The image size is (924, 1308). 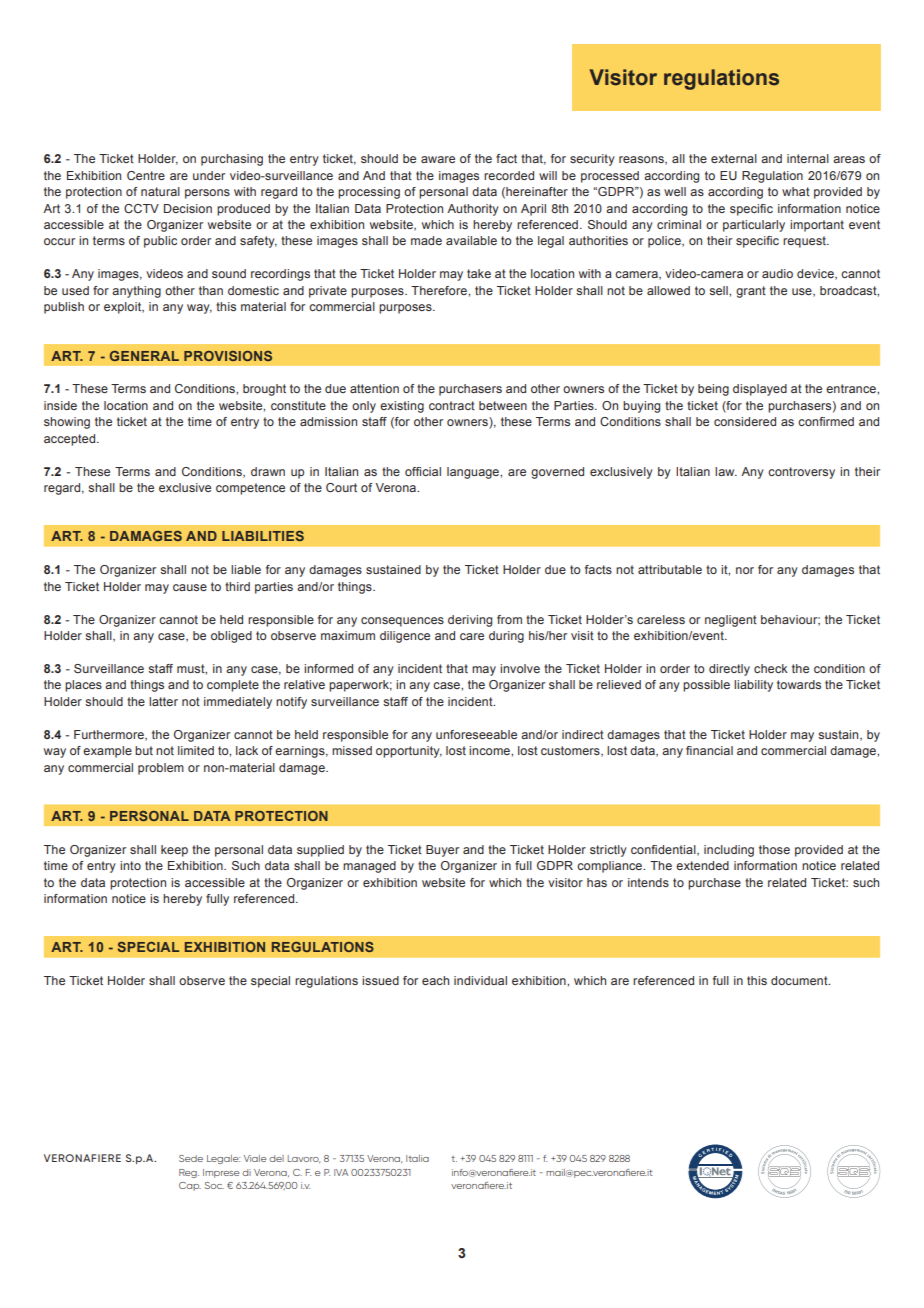 I want to click on law, so click(x=726, y=471).
